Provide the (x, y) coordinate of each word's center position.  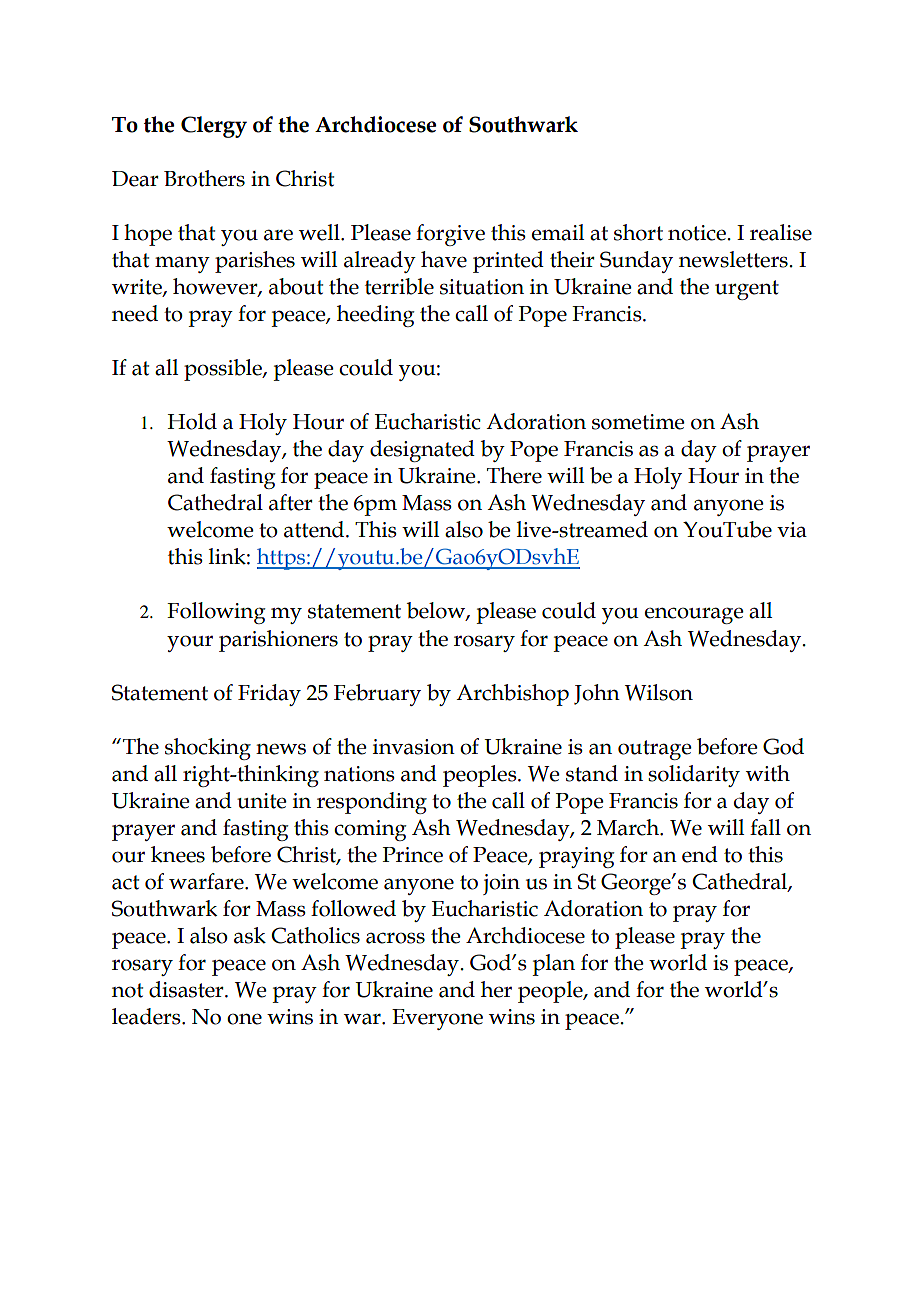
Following (216, 613)
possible (224, 370)
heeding (376, 316)
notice (698, 233)
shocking (208, 749)
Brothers (204, 178)
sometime (638, 422)
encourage (694, 615)
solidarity (694, 776)
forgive (450, 235)
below (437, 611)
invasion (414, 747)
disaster (187, 989)
